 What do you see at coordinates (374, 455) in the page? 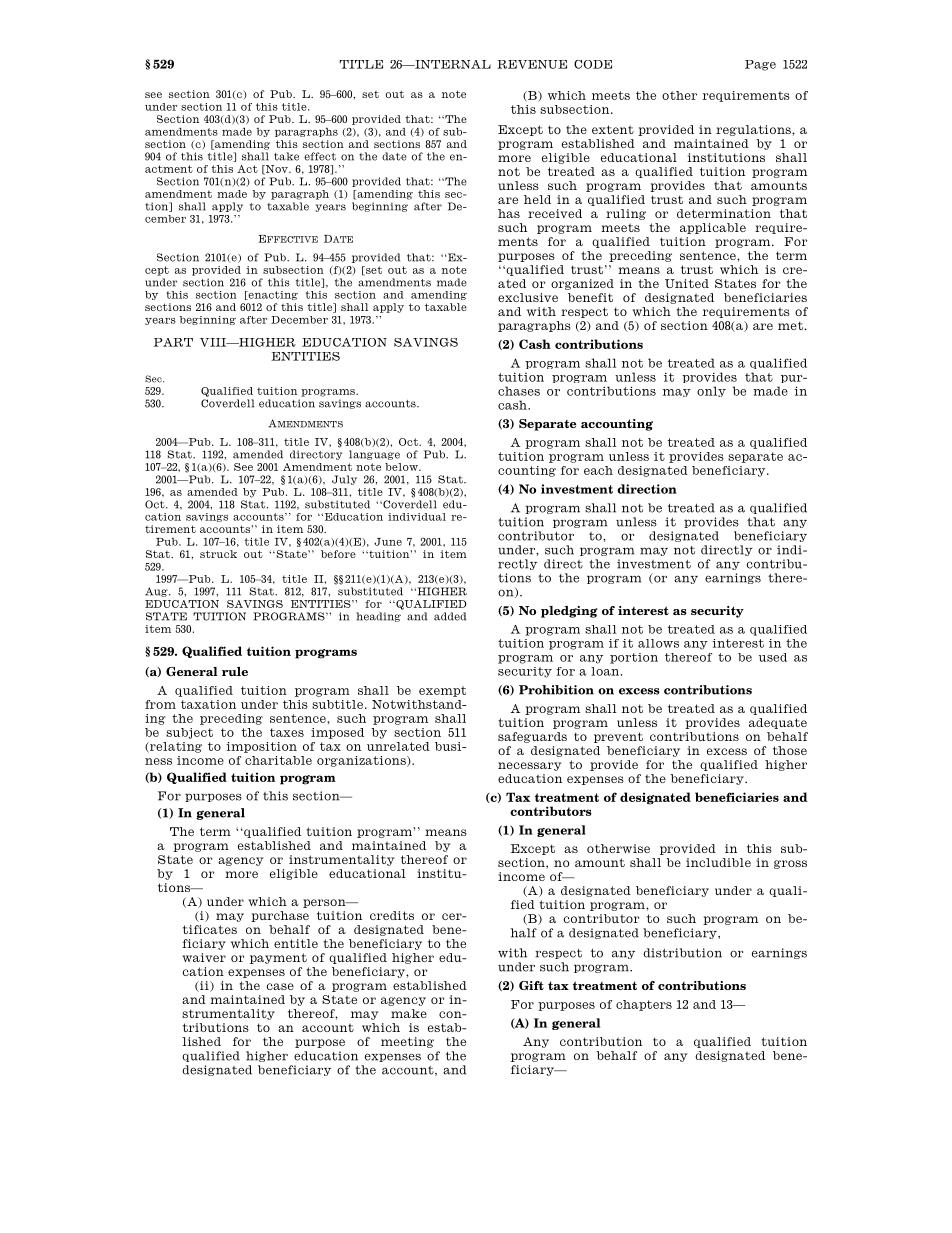
I see `language` at bounding box center [374, 455].
